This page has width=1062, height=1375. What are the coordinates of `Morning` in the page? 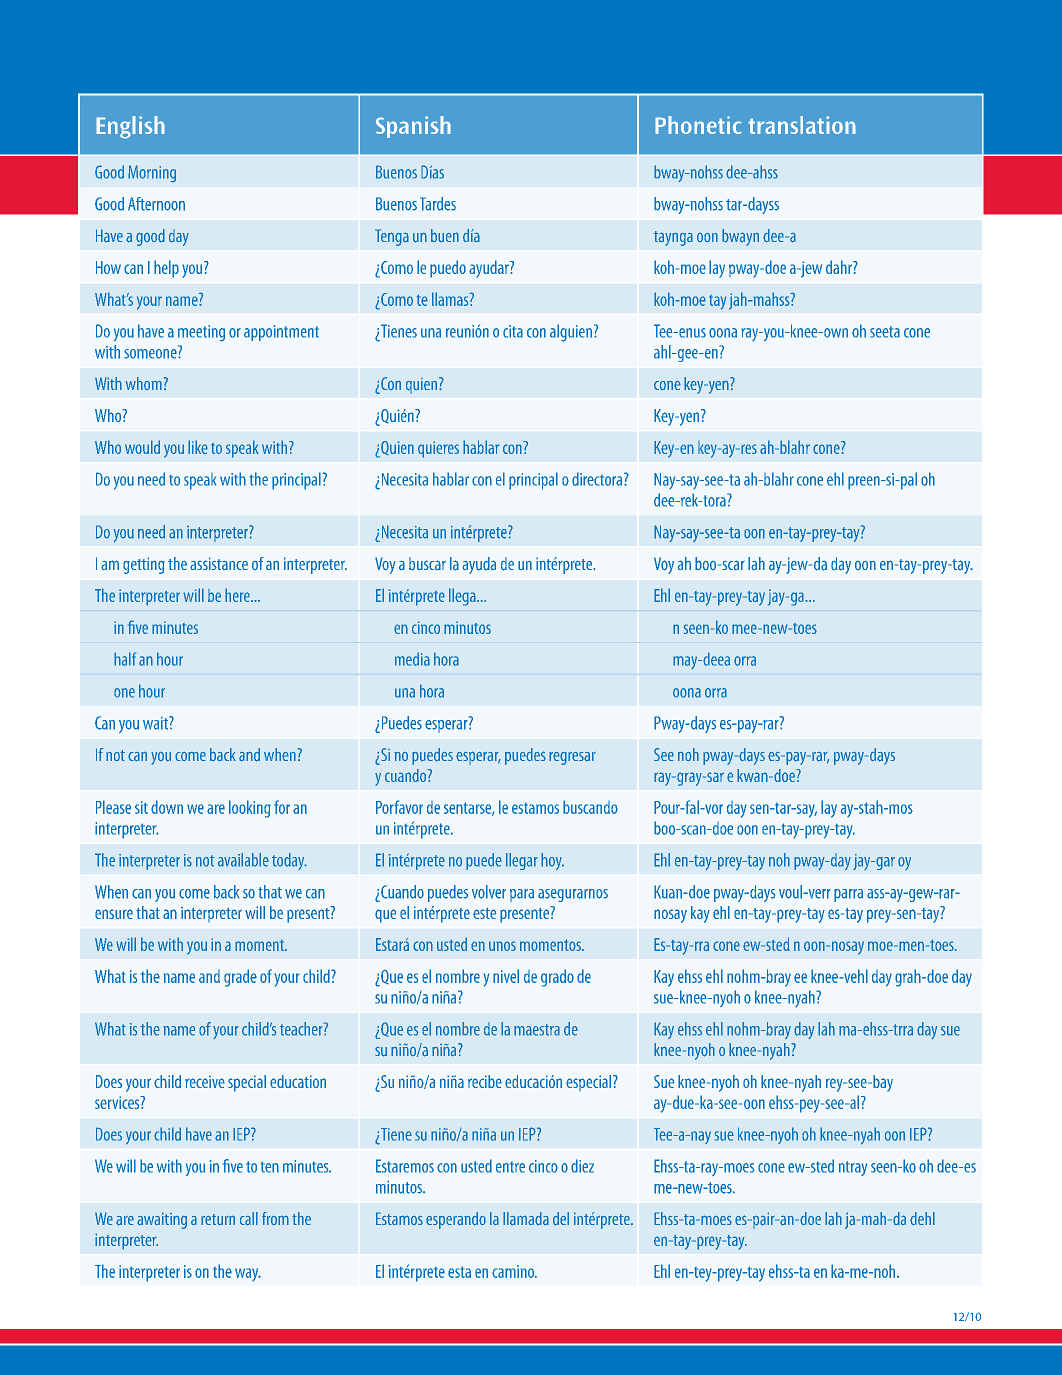 It's located at (152, 174).
